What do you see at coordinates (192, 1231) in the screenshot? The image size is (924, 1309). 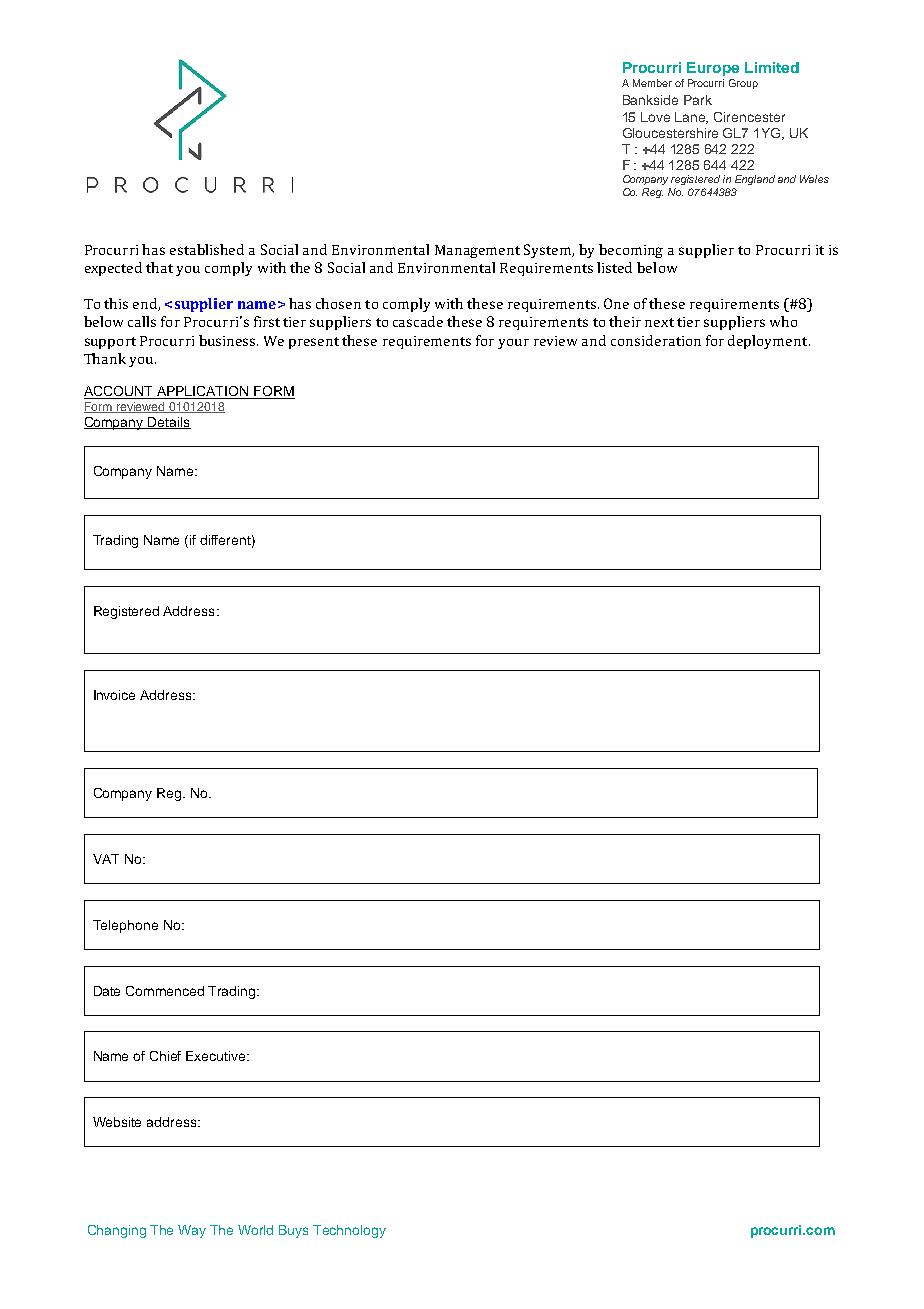 I see `Way` at bounding box center [192, 1231].
